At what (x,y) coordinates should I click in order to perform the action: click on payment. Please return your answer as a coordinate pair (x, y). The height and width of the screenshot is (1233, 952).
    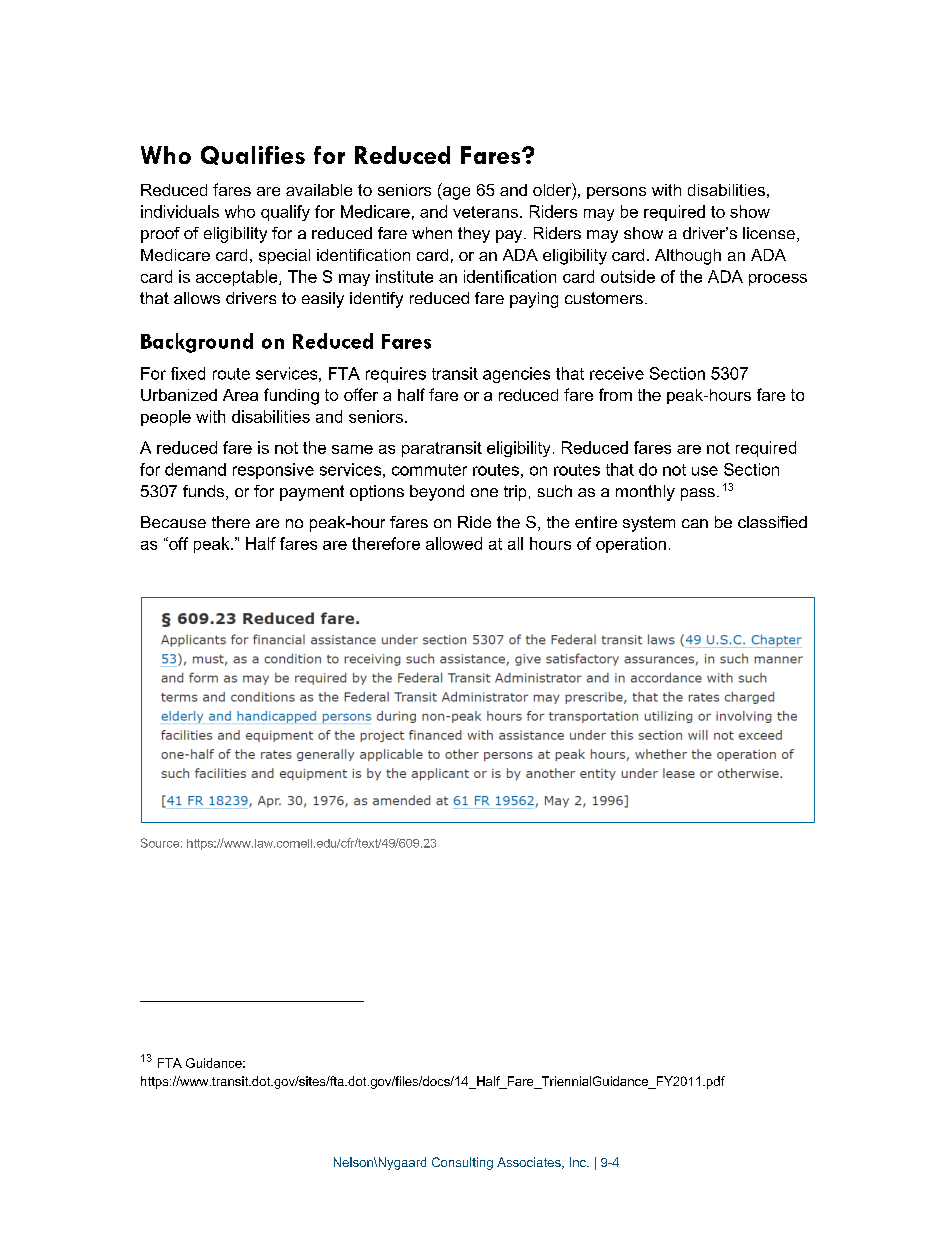
    Looking at the image, I should click on (312, 493).
